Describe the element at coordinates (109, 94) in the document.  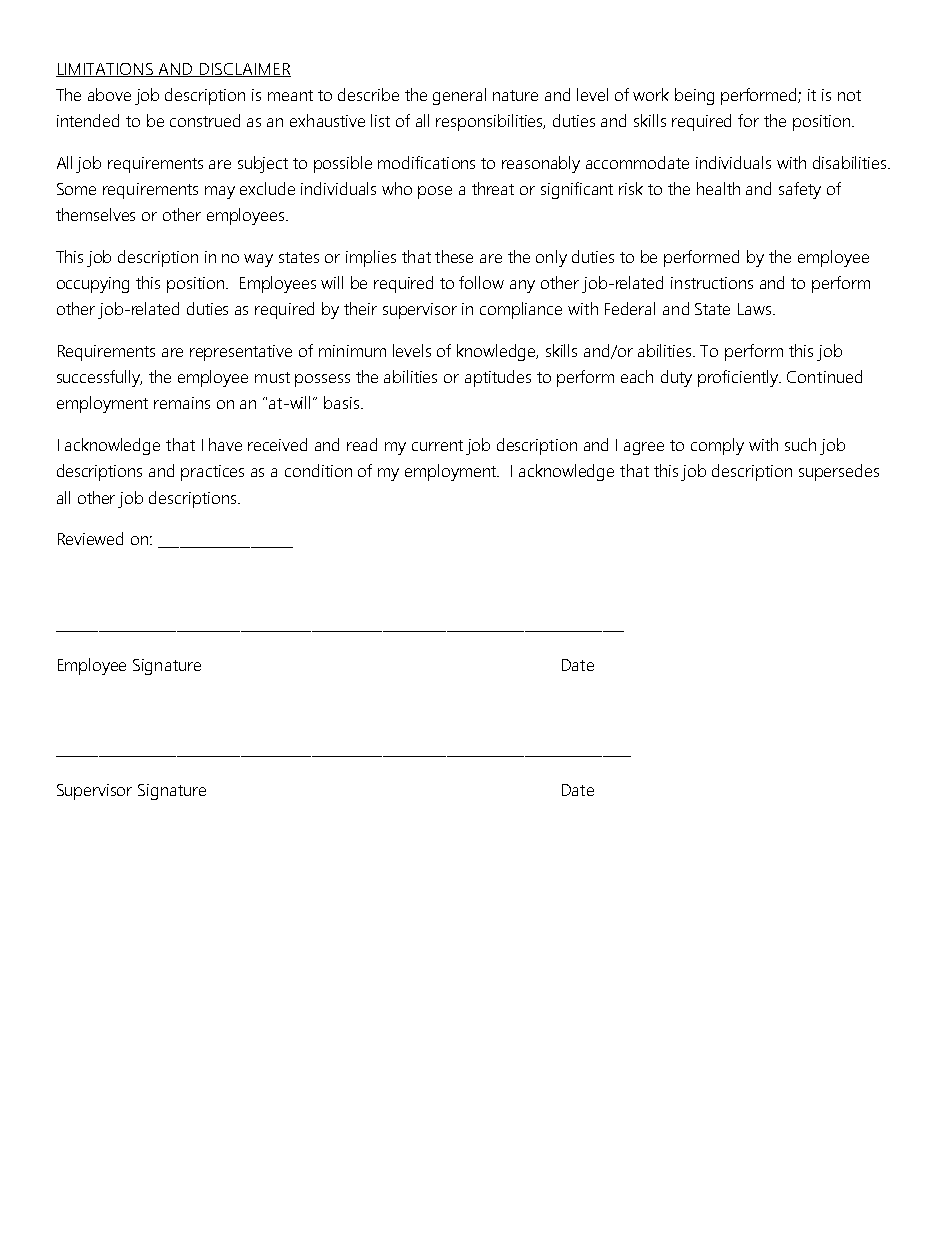
I see `above` at that location.
